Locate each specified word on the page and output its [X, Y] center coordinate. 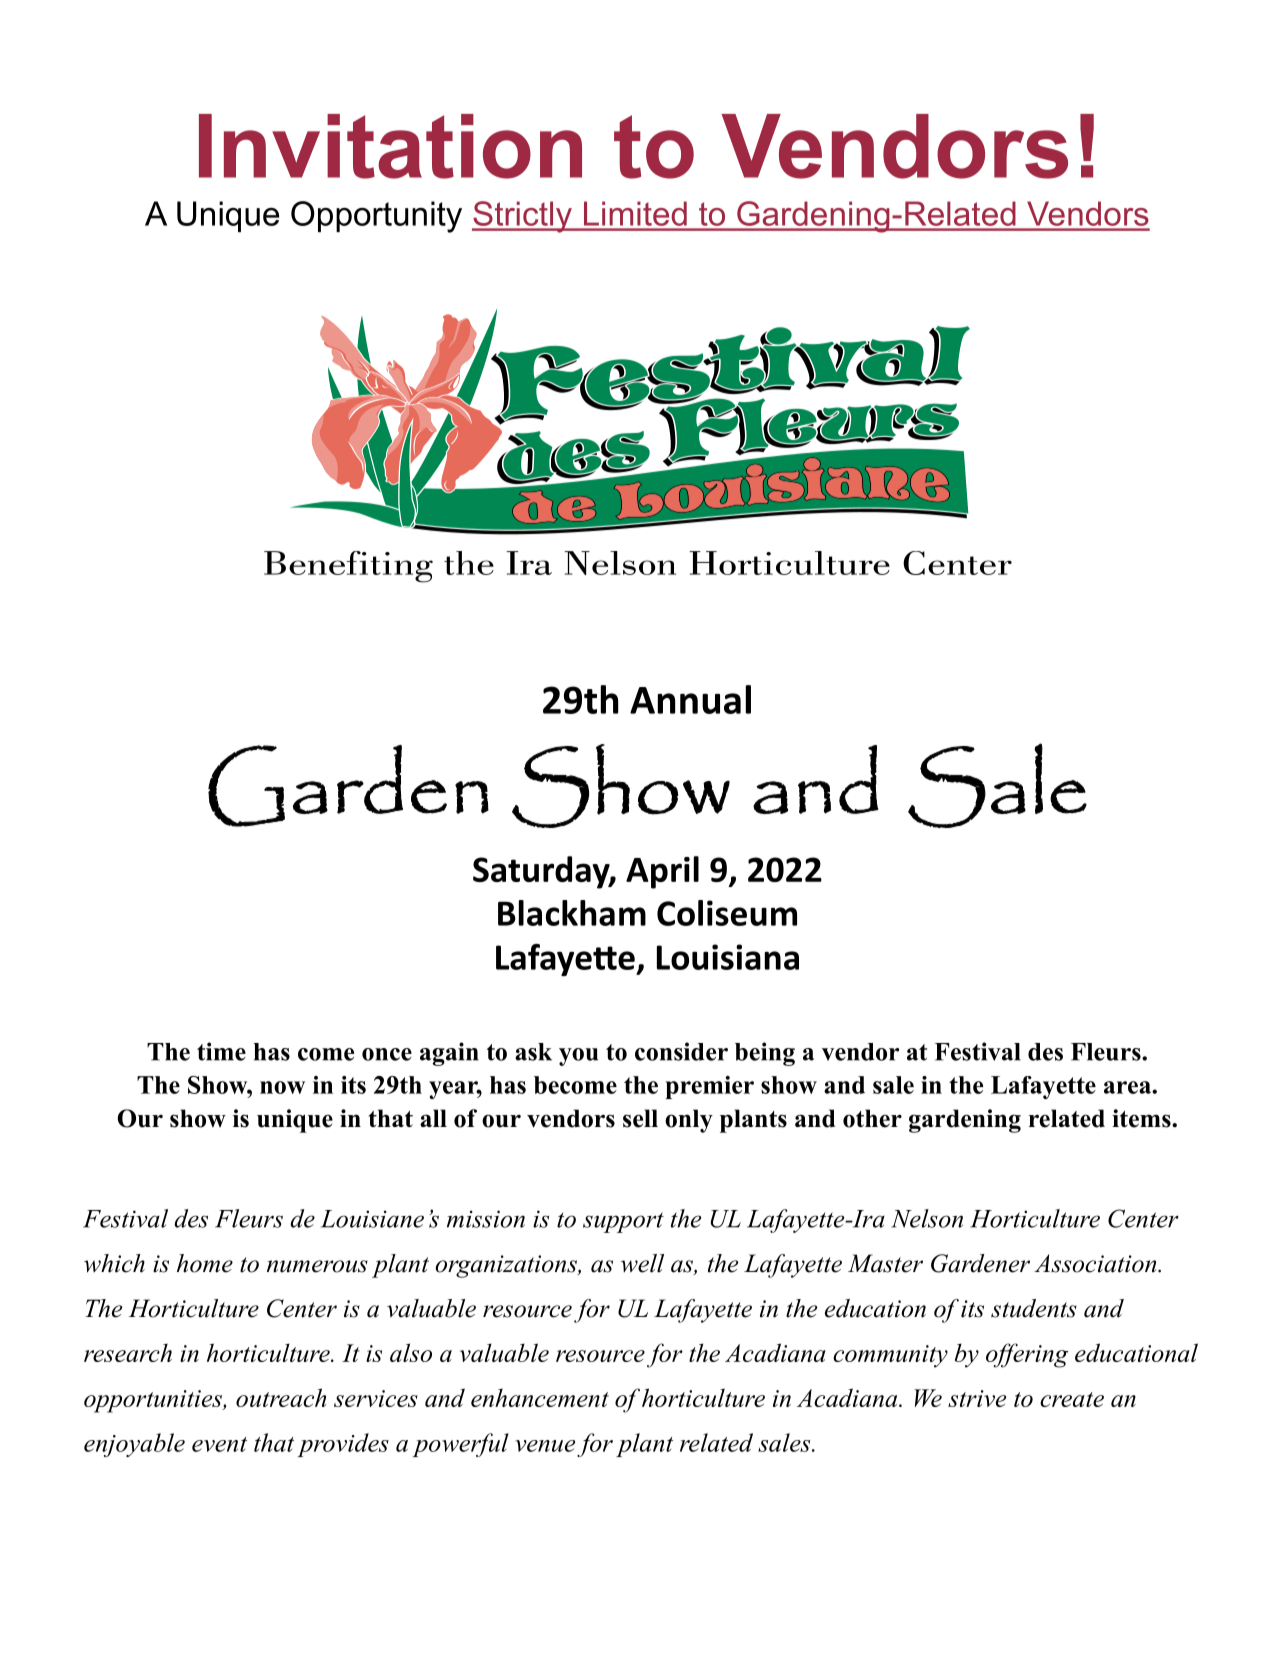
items [1142, 1118]
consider [681, 1051]
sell [640, 1118]
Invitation [390, 146]
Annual [690, 699]
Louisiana [728, 957]
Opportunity [376, 217]
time [221, 1051]
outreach [281, 1397]
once [387, 1054]
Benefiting [348, 567]
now [282, 1087]
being [765, 1054]
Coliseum [727, 913]
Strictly [523, 217]
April [662, 872]
